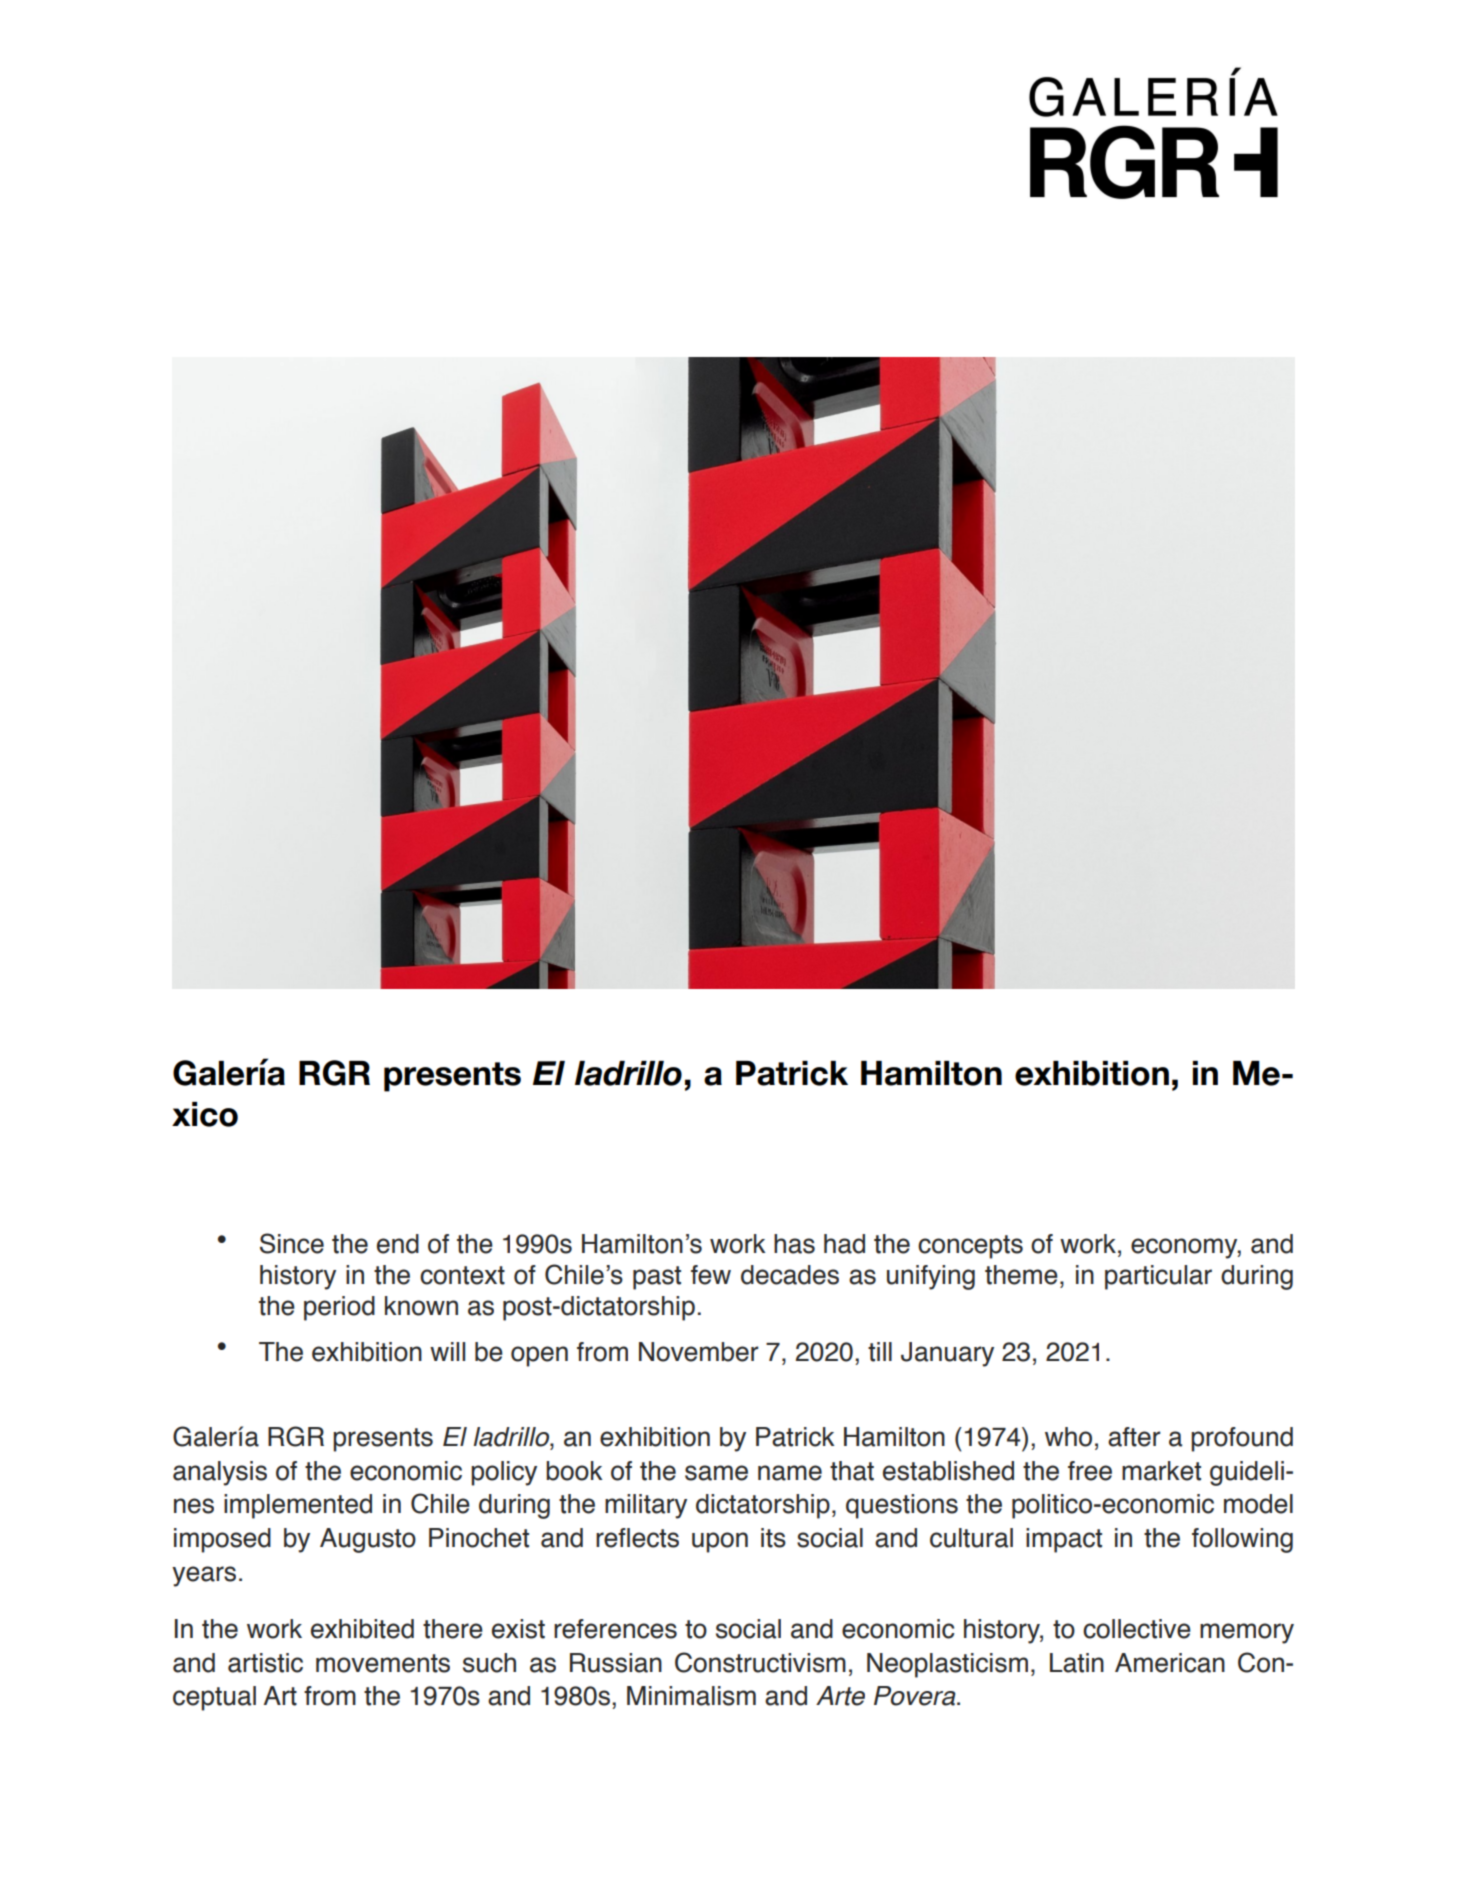 This screenshot has width=1467, height=1899. I want to click on model, so click(1258, 1504).
